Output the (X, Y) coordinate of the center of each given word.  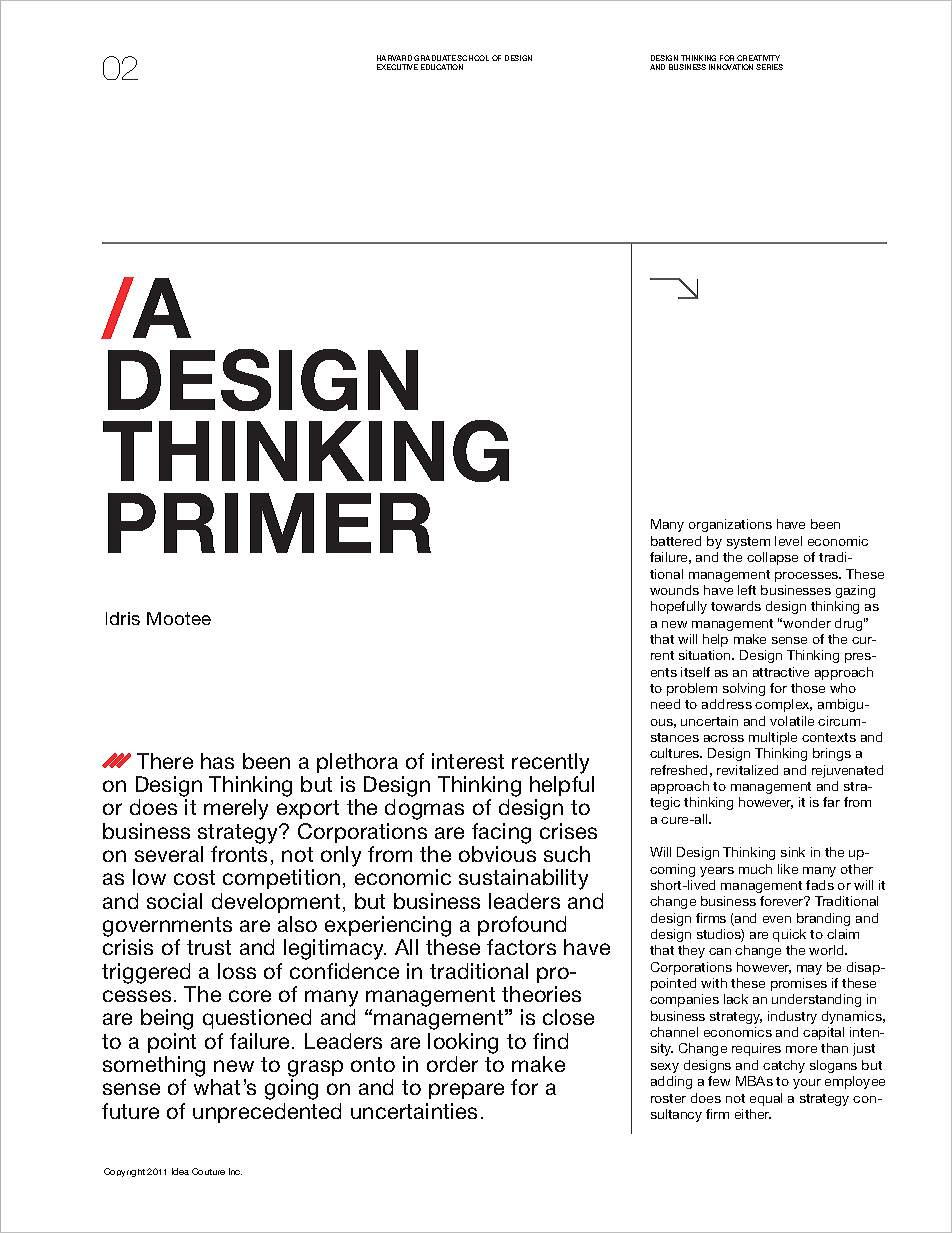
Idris (123, 618)
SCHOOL (473, 58)
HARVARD (394, 58)
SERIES (769, 67)
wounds (674, 590)
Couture (208, 1171)
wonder (807, 623)
